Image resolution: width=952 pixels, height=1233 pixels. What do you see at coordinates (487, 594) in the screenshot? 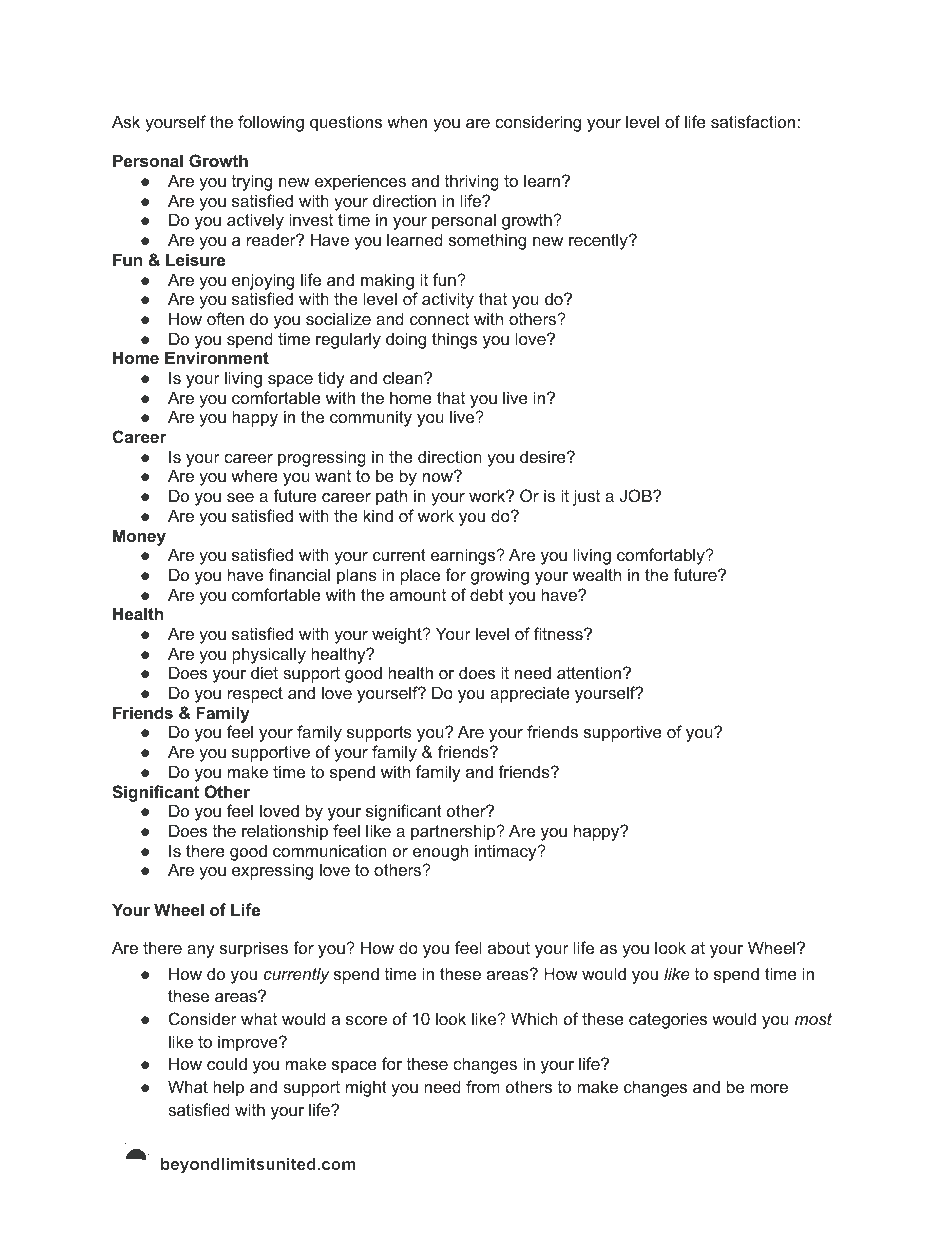
I see `debt` at bounding box center [487, 594].
